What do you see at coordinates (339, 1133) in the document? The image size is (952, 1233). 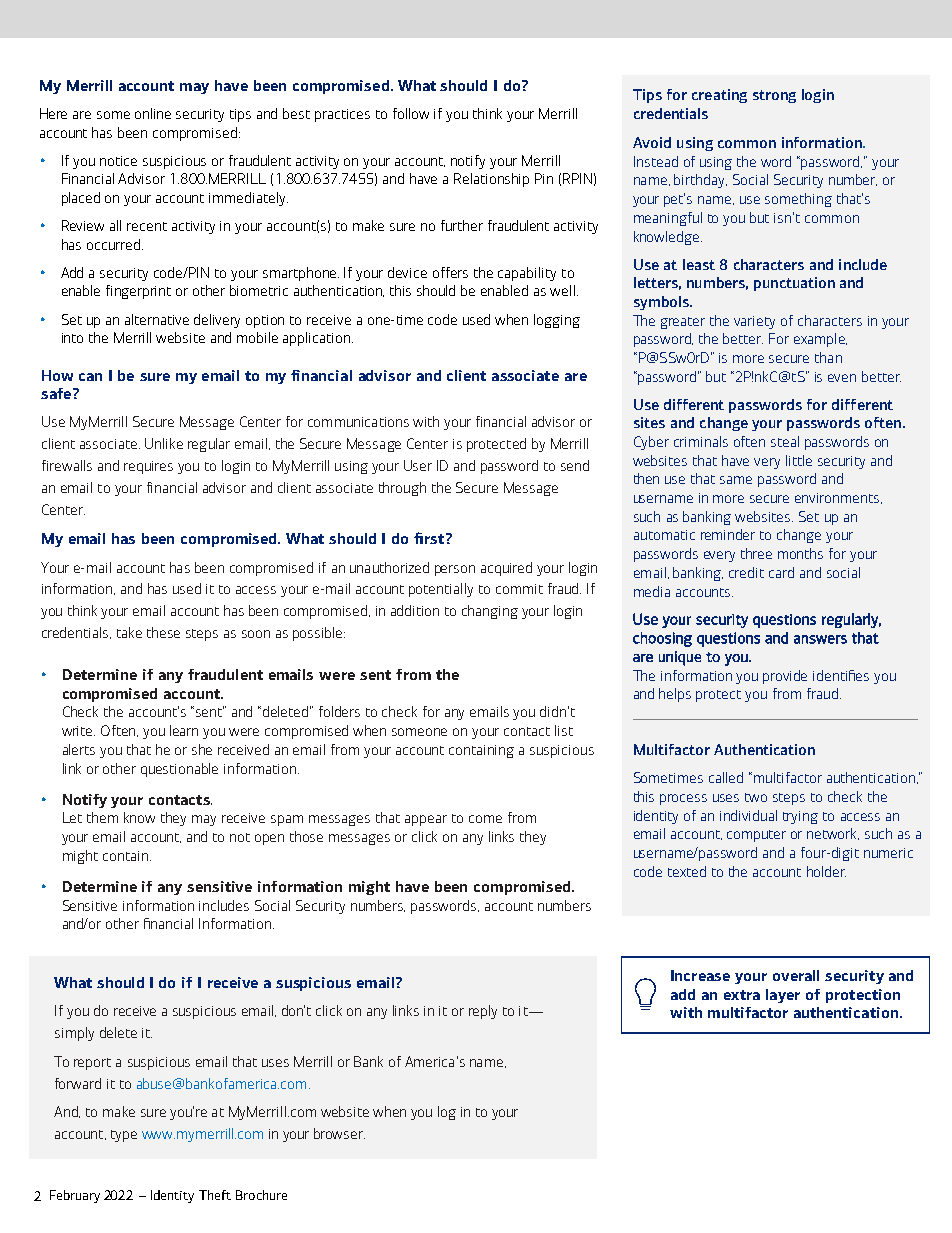 I see `browser` at bounding box center [339, 1133].
